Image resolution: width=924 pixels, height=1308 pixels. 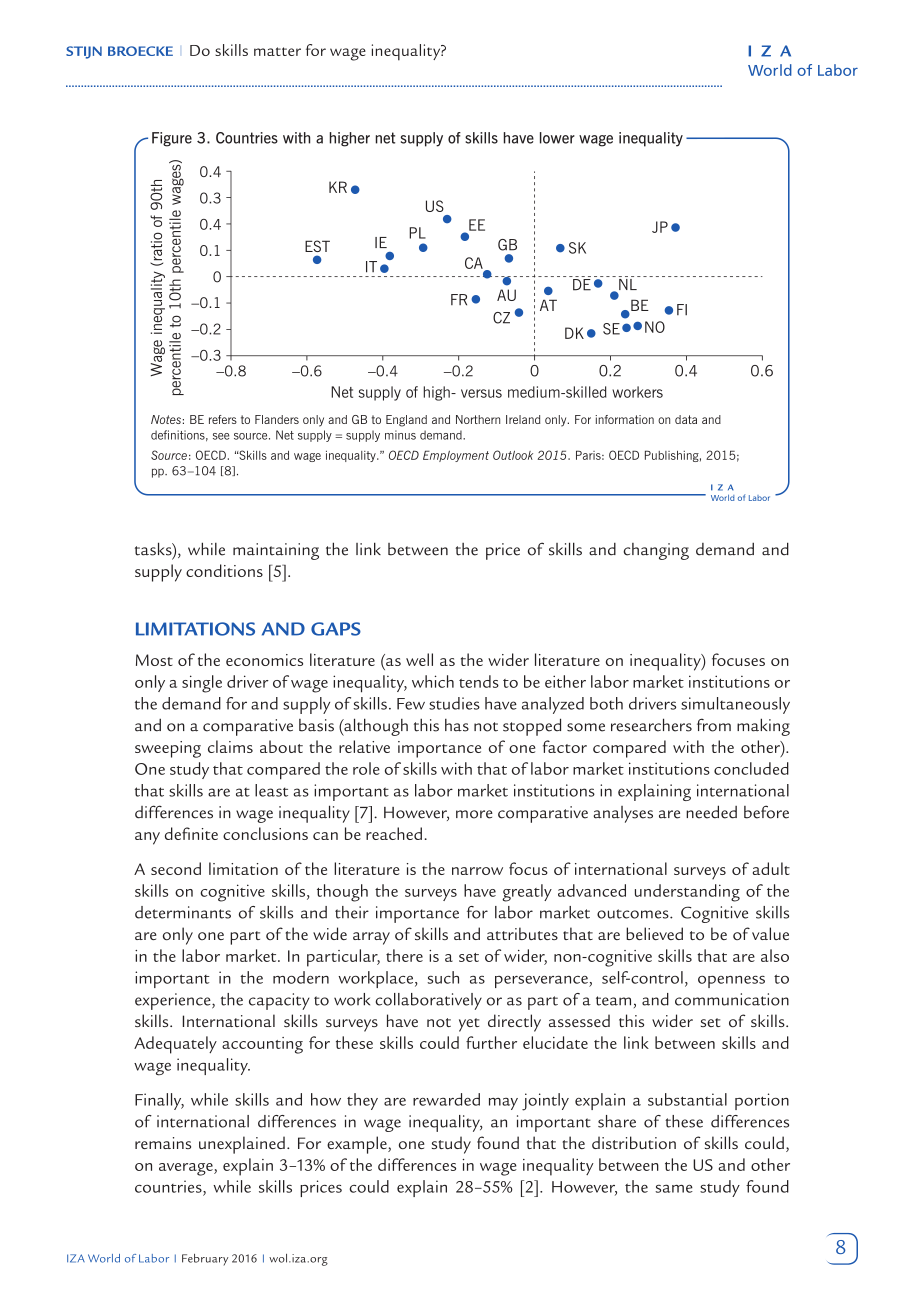 What do you see at coordinates (419, 659) in the document?
I see `well` at bounding box center [419, 659].
